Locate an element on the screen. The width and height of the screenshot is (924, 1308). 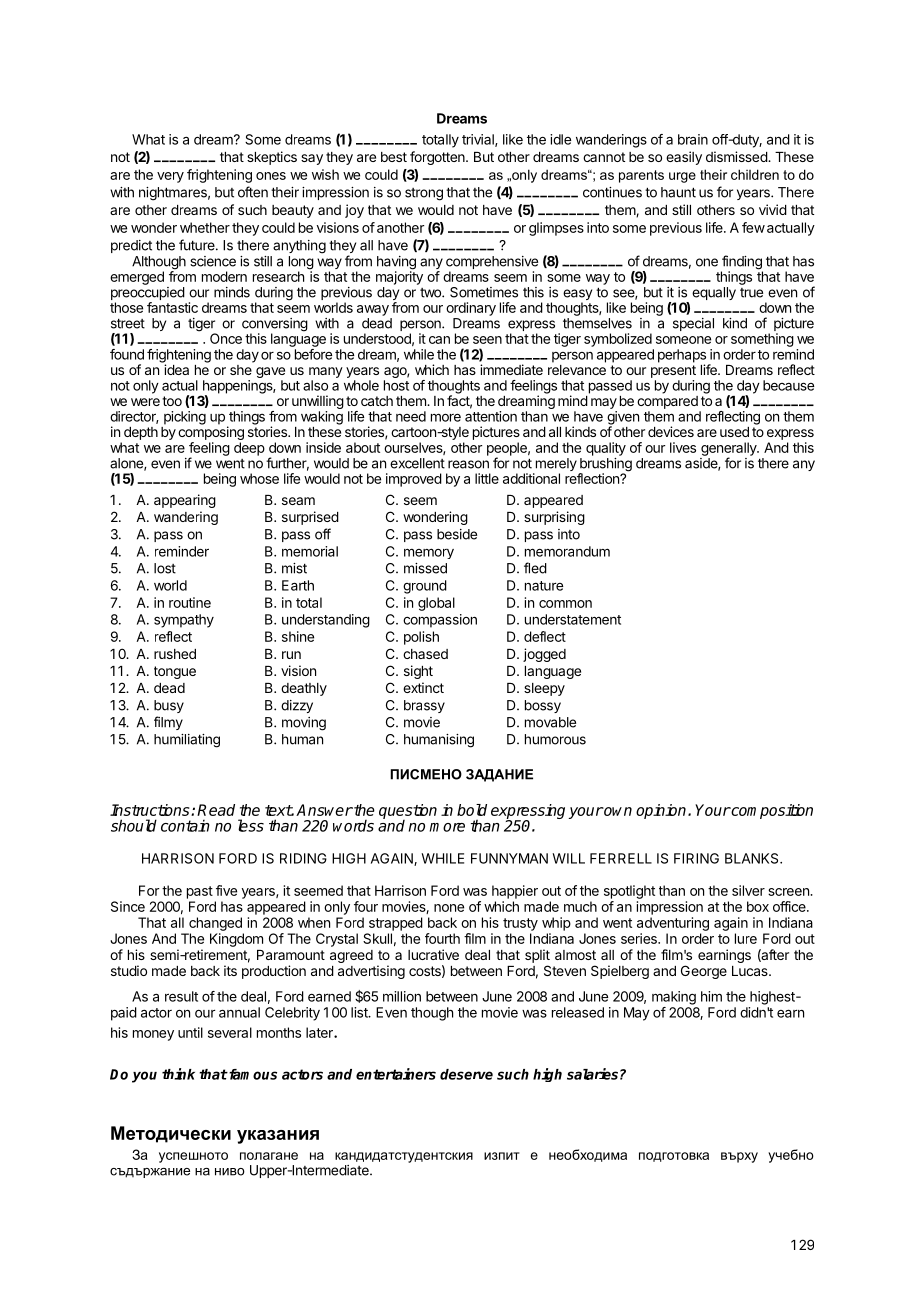
global is located at coordinates (436, 604).
